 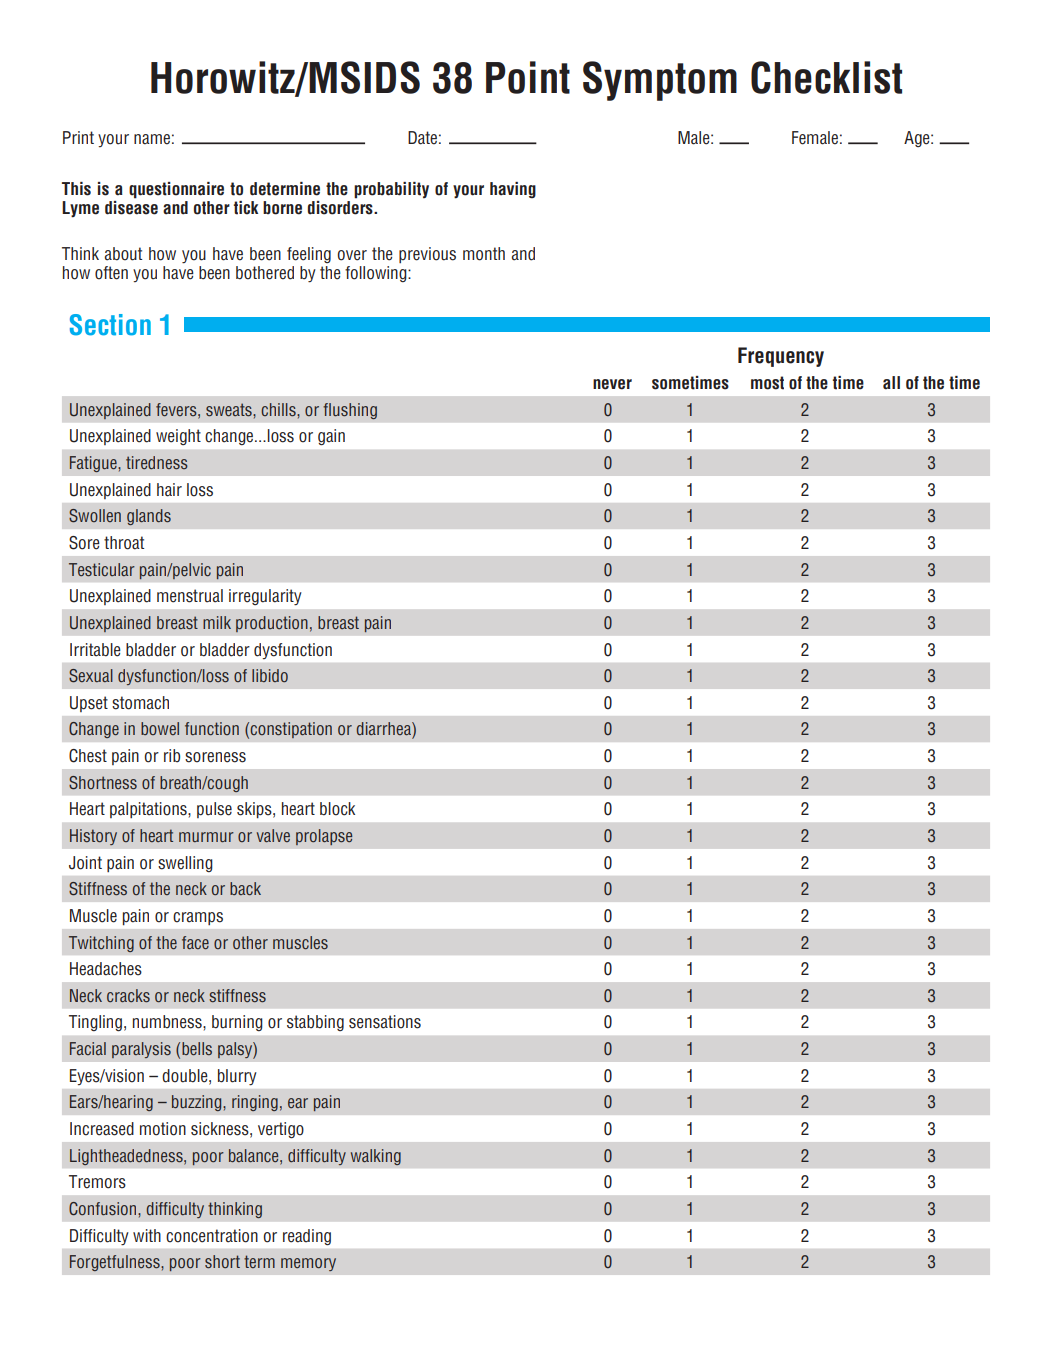 What do you see at coordinates (385, 1022) in the page?
I see `sensations` at bounding box center [385, 1022].
